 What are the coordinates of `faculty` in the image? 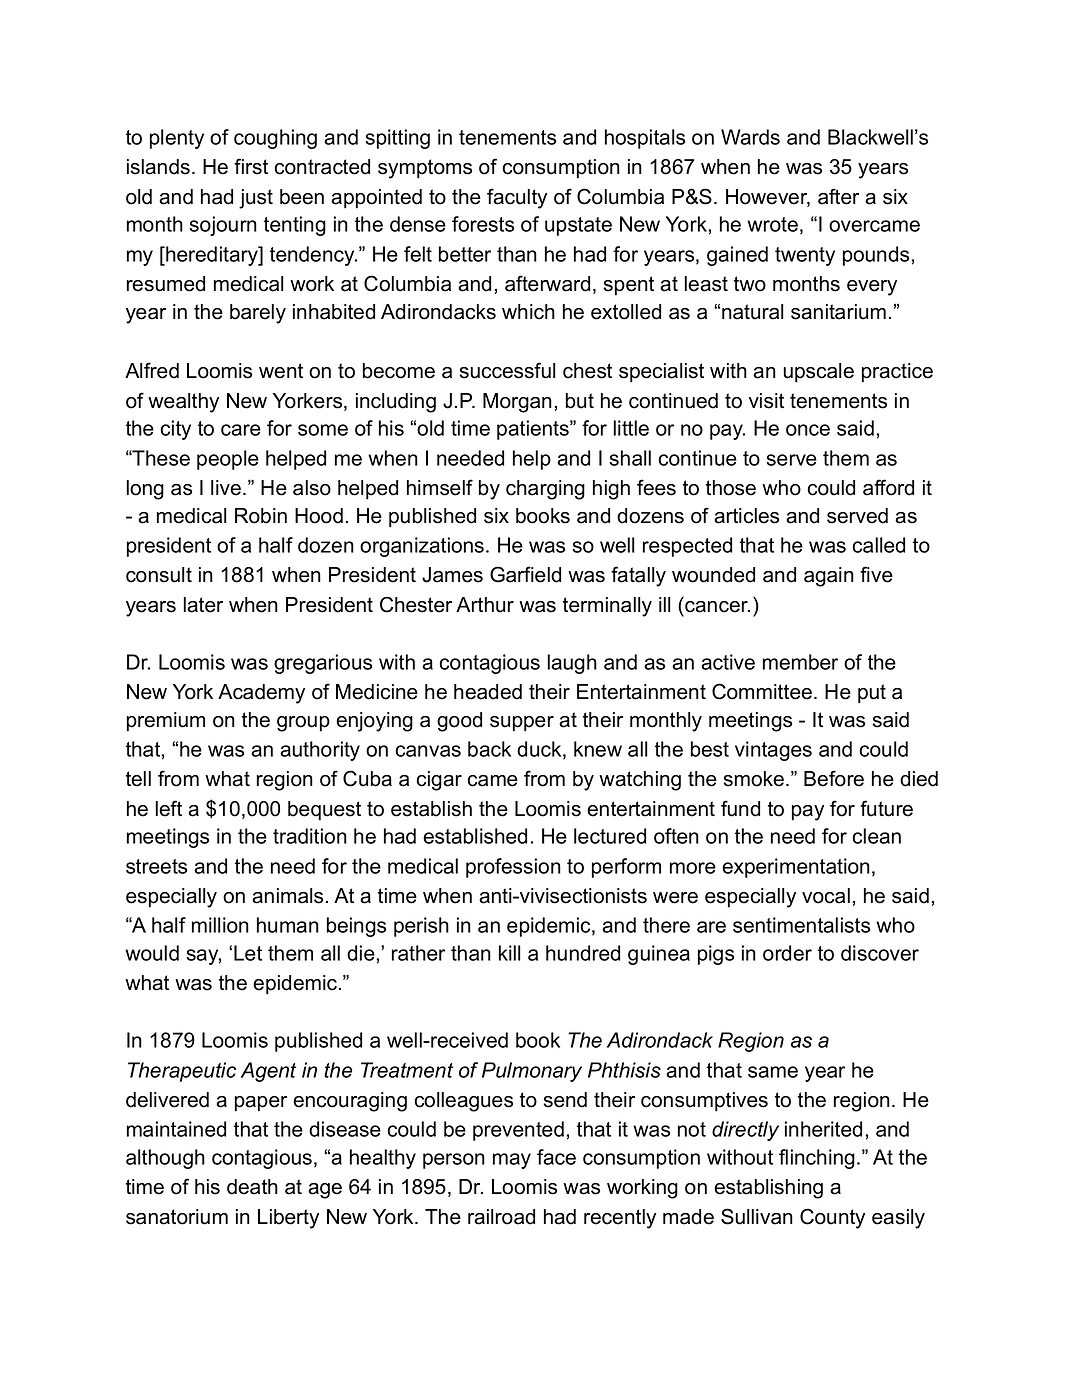 It's located at (517, 198).
